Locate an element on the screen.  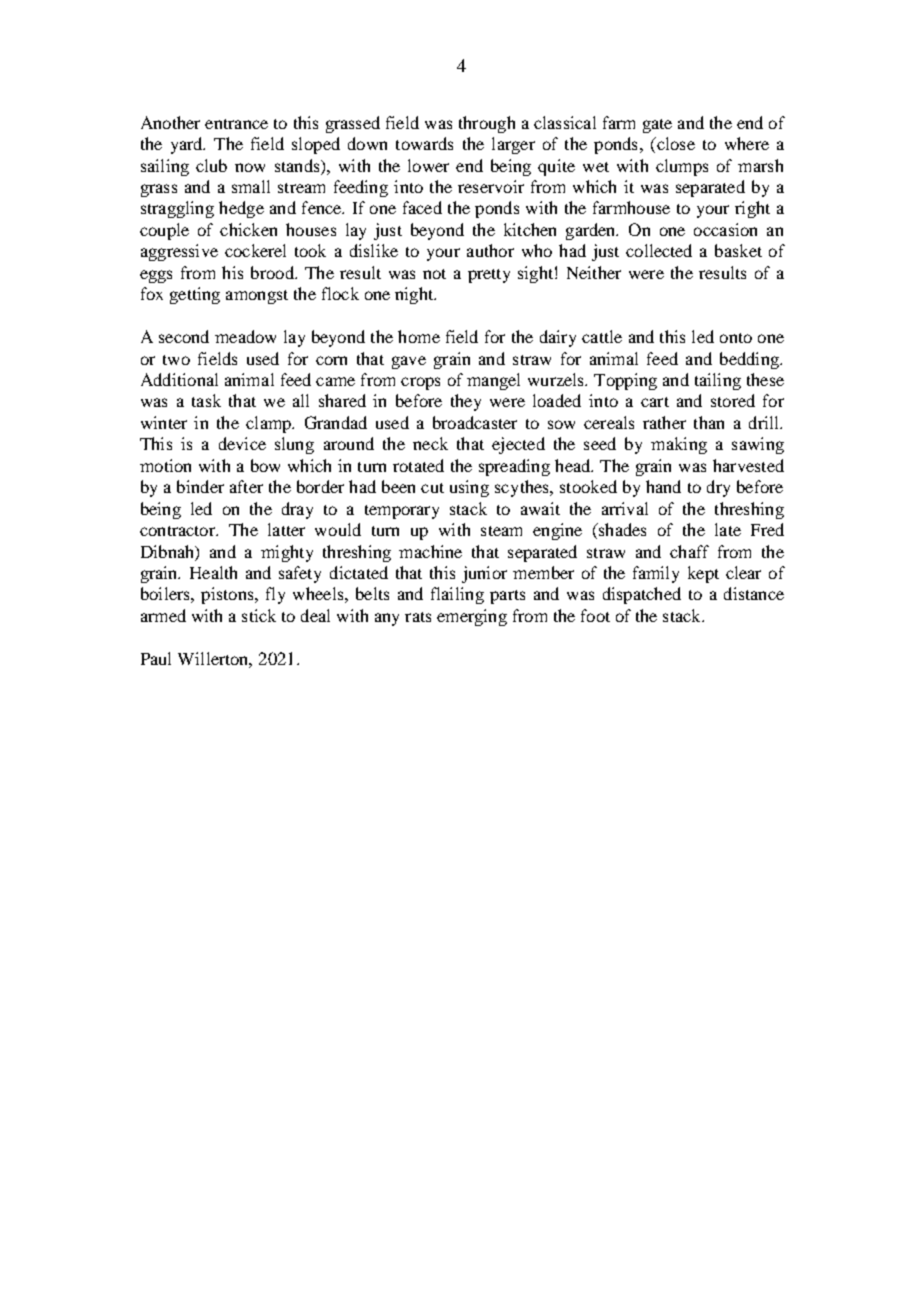
night is located at coordinates (415, 295).
